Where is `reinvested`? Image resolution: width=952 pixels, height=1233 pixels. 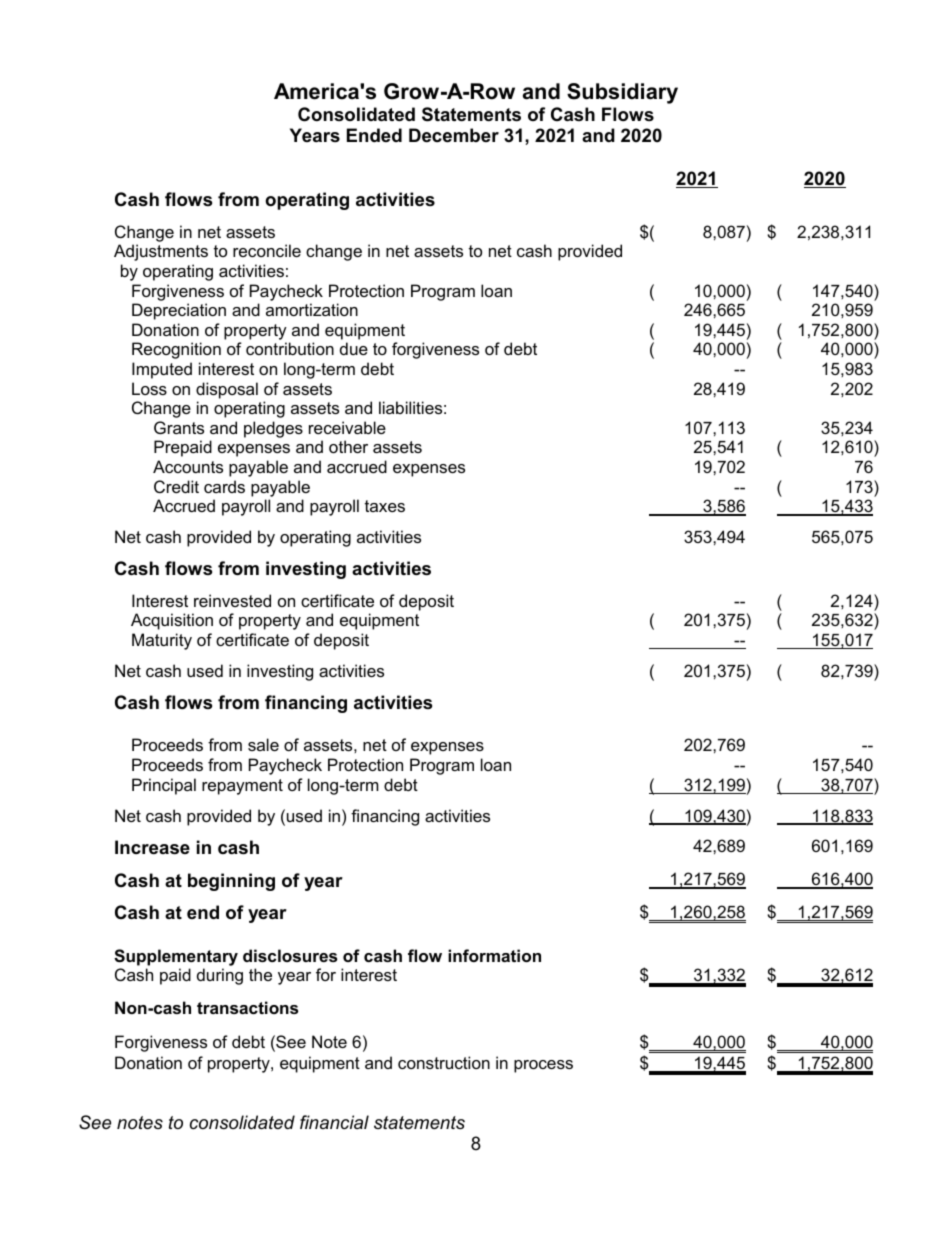
reinvested is located at coordinates (232, 600).
